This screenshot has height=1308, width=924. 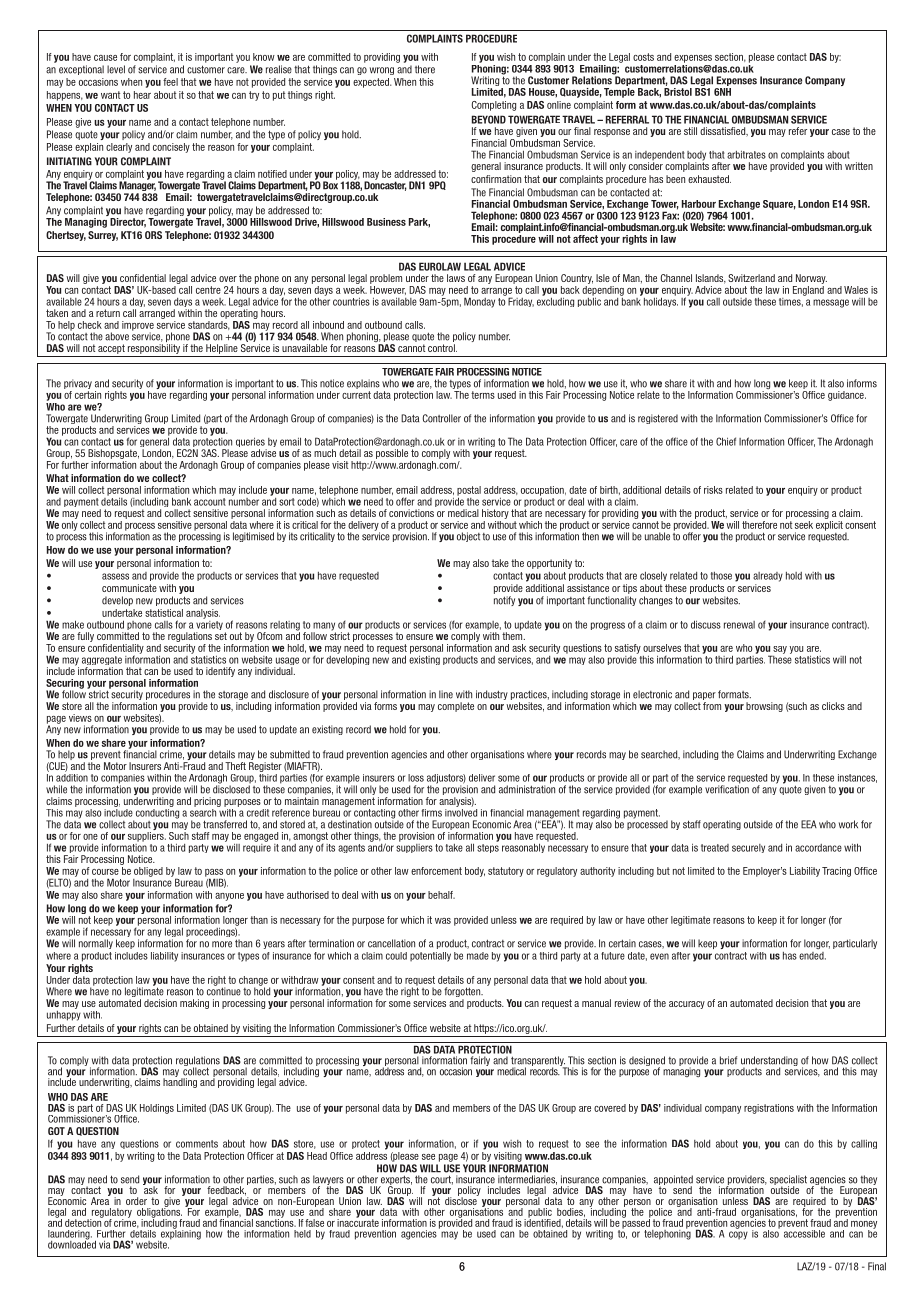 I want to click on say, so click(x=779, y=651).
